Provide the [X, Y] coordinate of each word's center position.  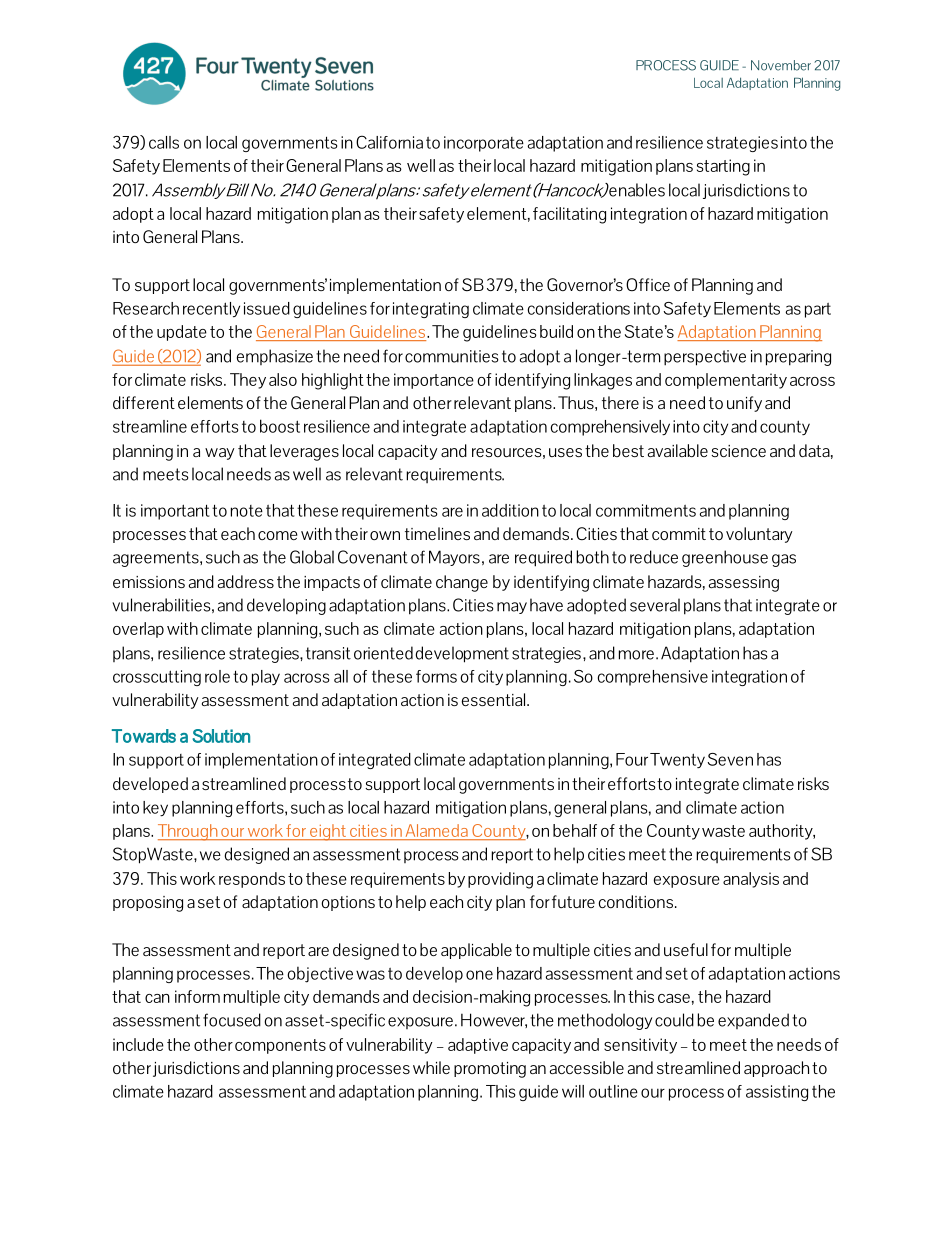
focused [232, 1020]
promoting [490, 1070]
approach [776, 1069]
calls [164, 142]
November [781, 65]
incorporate [484, 144]
